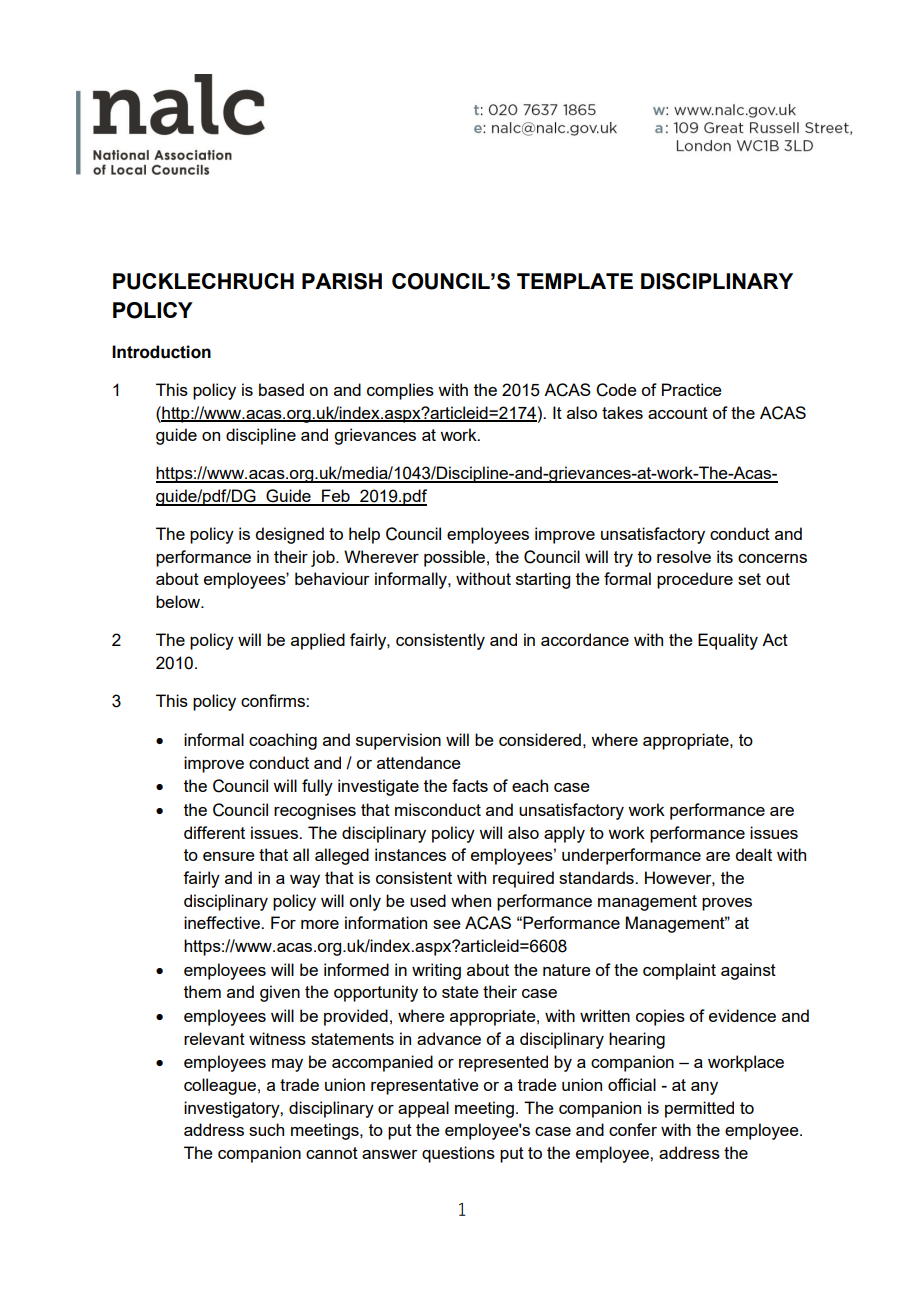 This page has height=1308, width=924. What do you see at coordinates (753, 854) in the page?
I see `dealt` at bounding box center [753, 854].
